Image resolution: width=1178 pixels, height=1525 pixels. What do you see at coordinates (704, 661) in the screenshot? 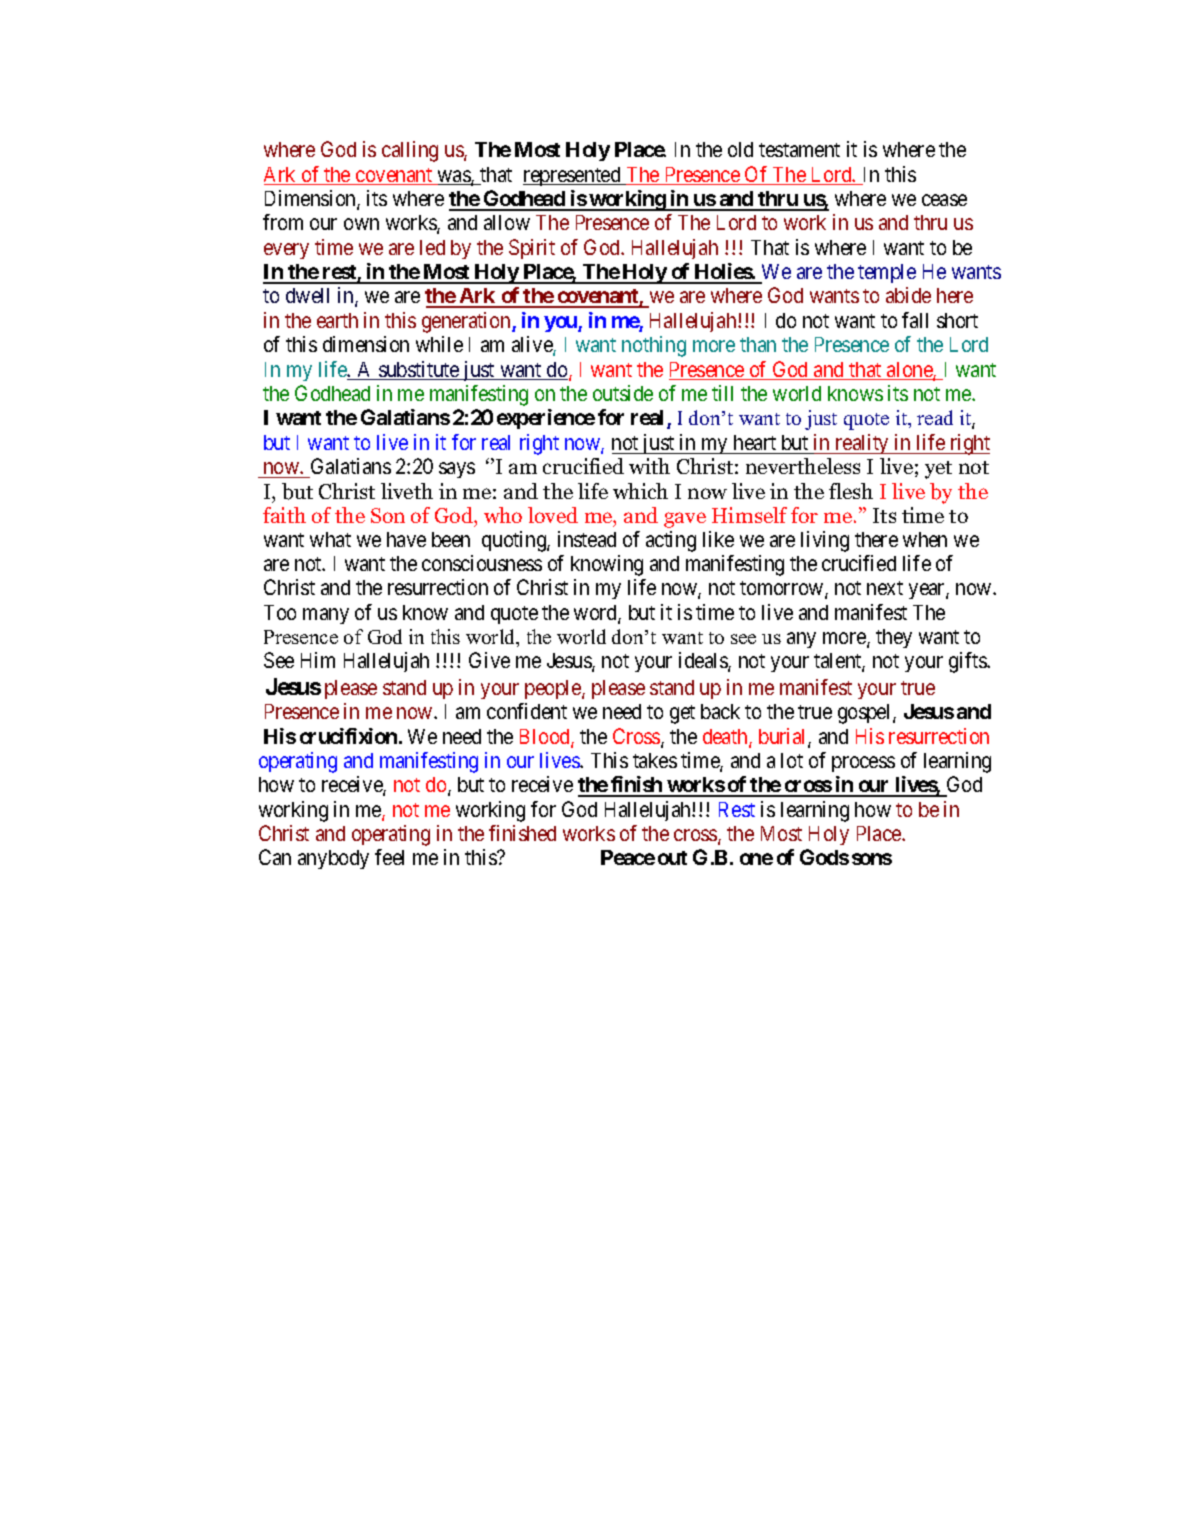
I see `ideals` at bounding box center [704, 661].
